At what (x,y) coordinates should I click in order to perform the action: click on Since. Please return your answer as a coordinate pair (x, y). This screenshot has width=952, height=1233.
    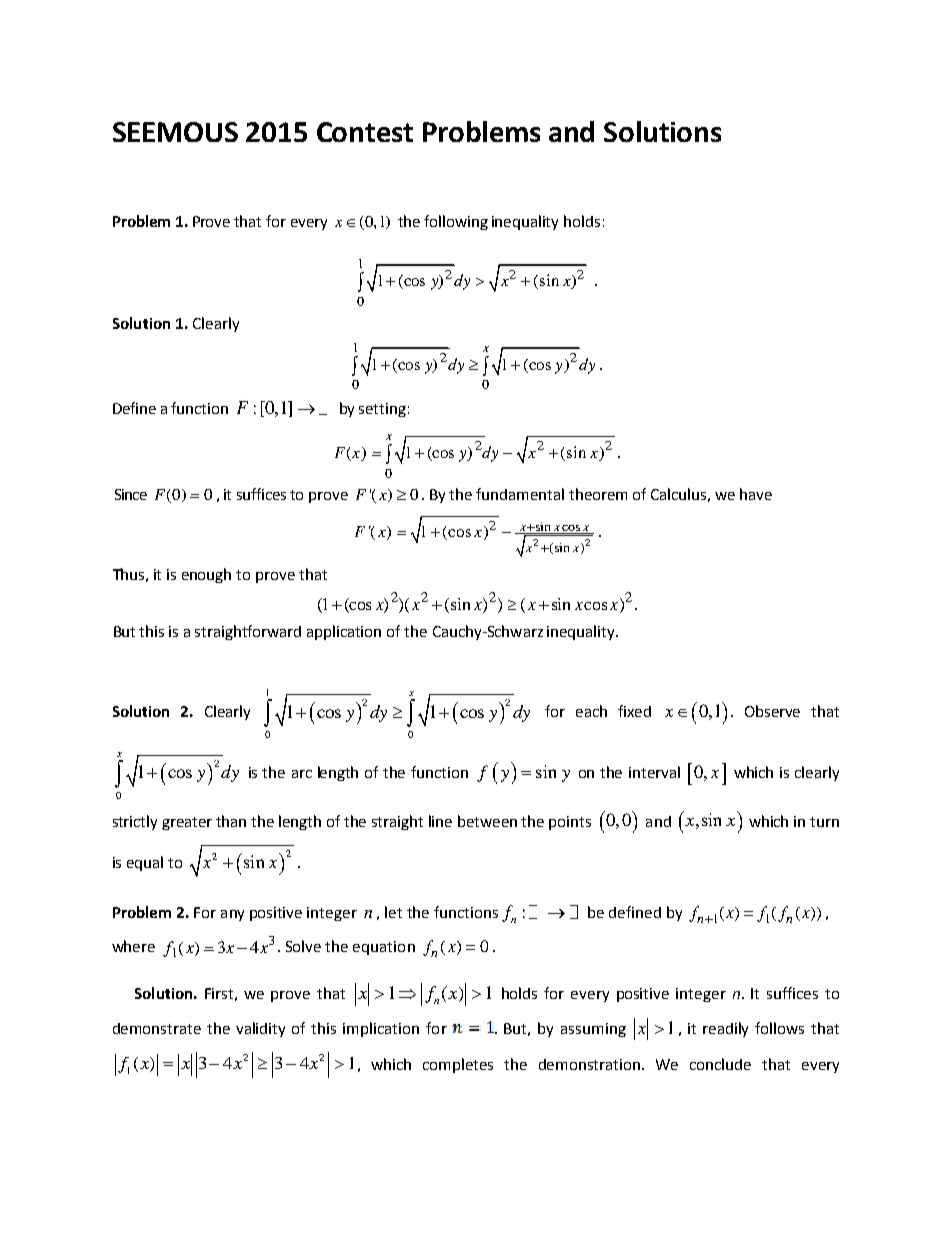
    Looking at the image, I should click on (131, 494).
